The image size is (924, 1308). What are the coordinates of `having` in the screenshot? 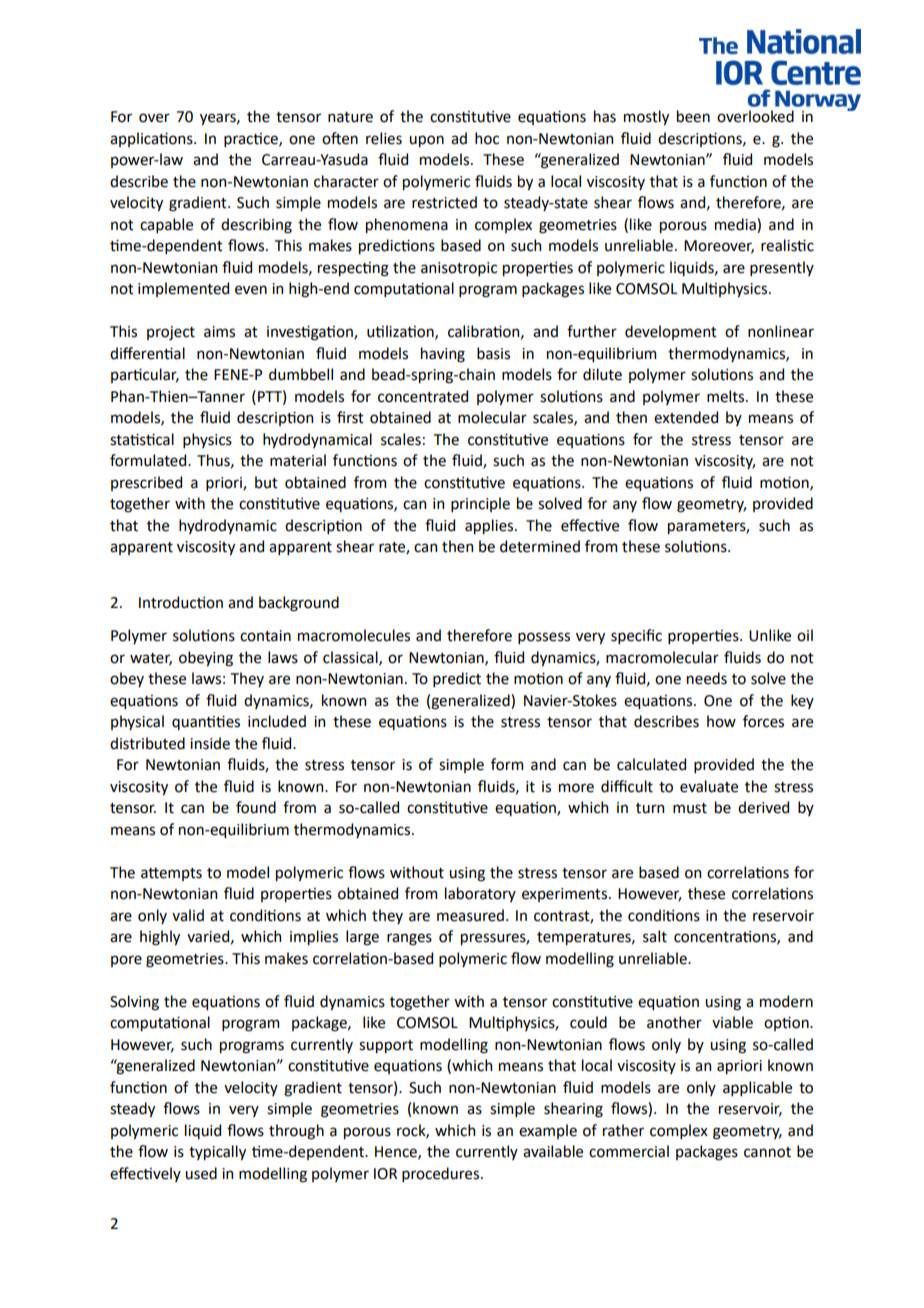 It's located at (443, 355).
